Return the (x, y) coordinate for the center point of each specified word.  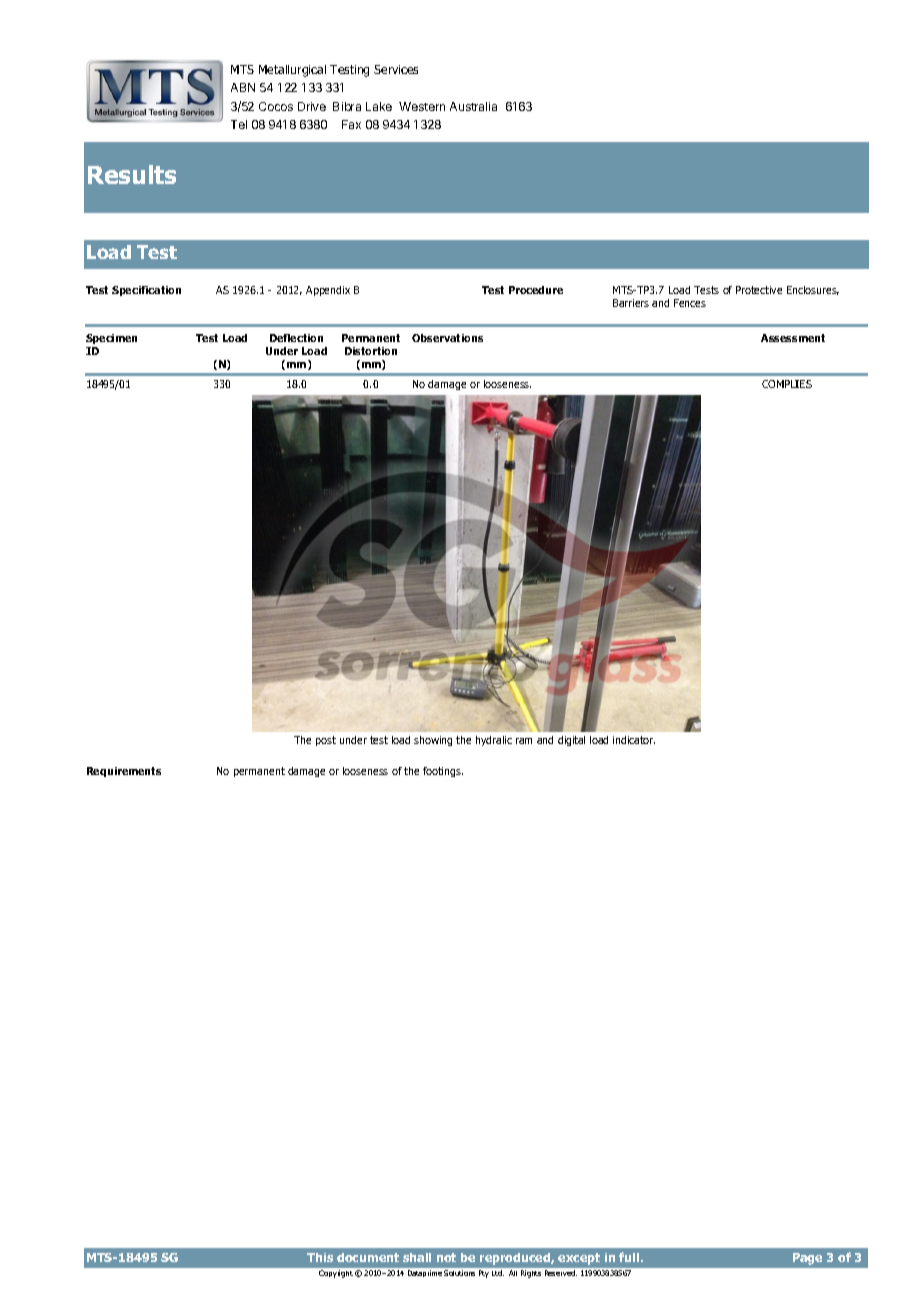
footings (443, 772)
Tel (239, 124)
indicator (634, 740)
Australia (473, 106)
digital (571, 741)
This (320, 1257)
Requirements (124, 772)
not (446, 1257)
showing (433, 741)
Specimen (111, 339)
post (326, 741)
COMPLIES (787, 384)
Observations (447, 338)
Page (807, 1259)
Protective (759, 290)
